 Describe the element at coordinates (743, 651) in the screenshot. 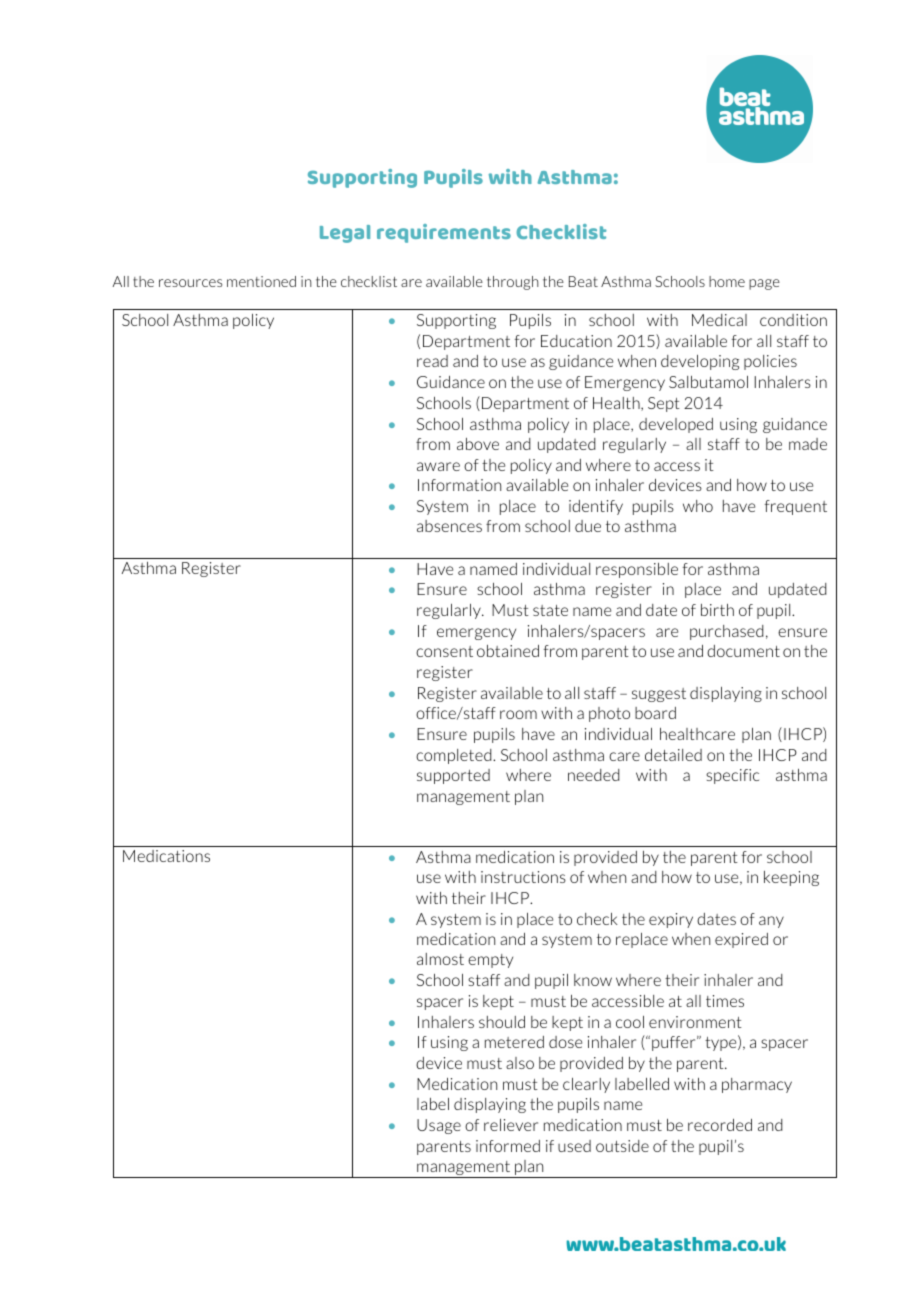

I see `document` at that location.
